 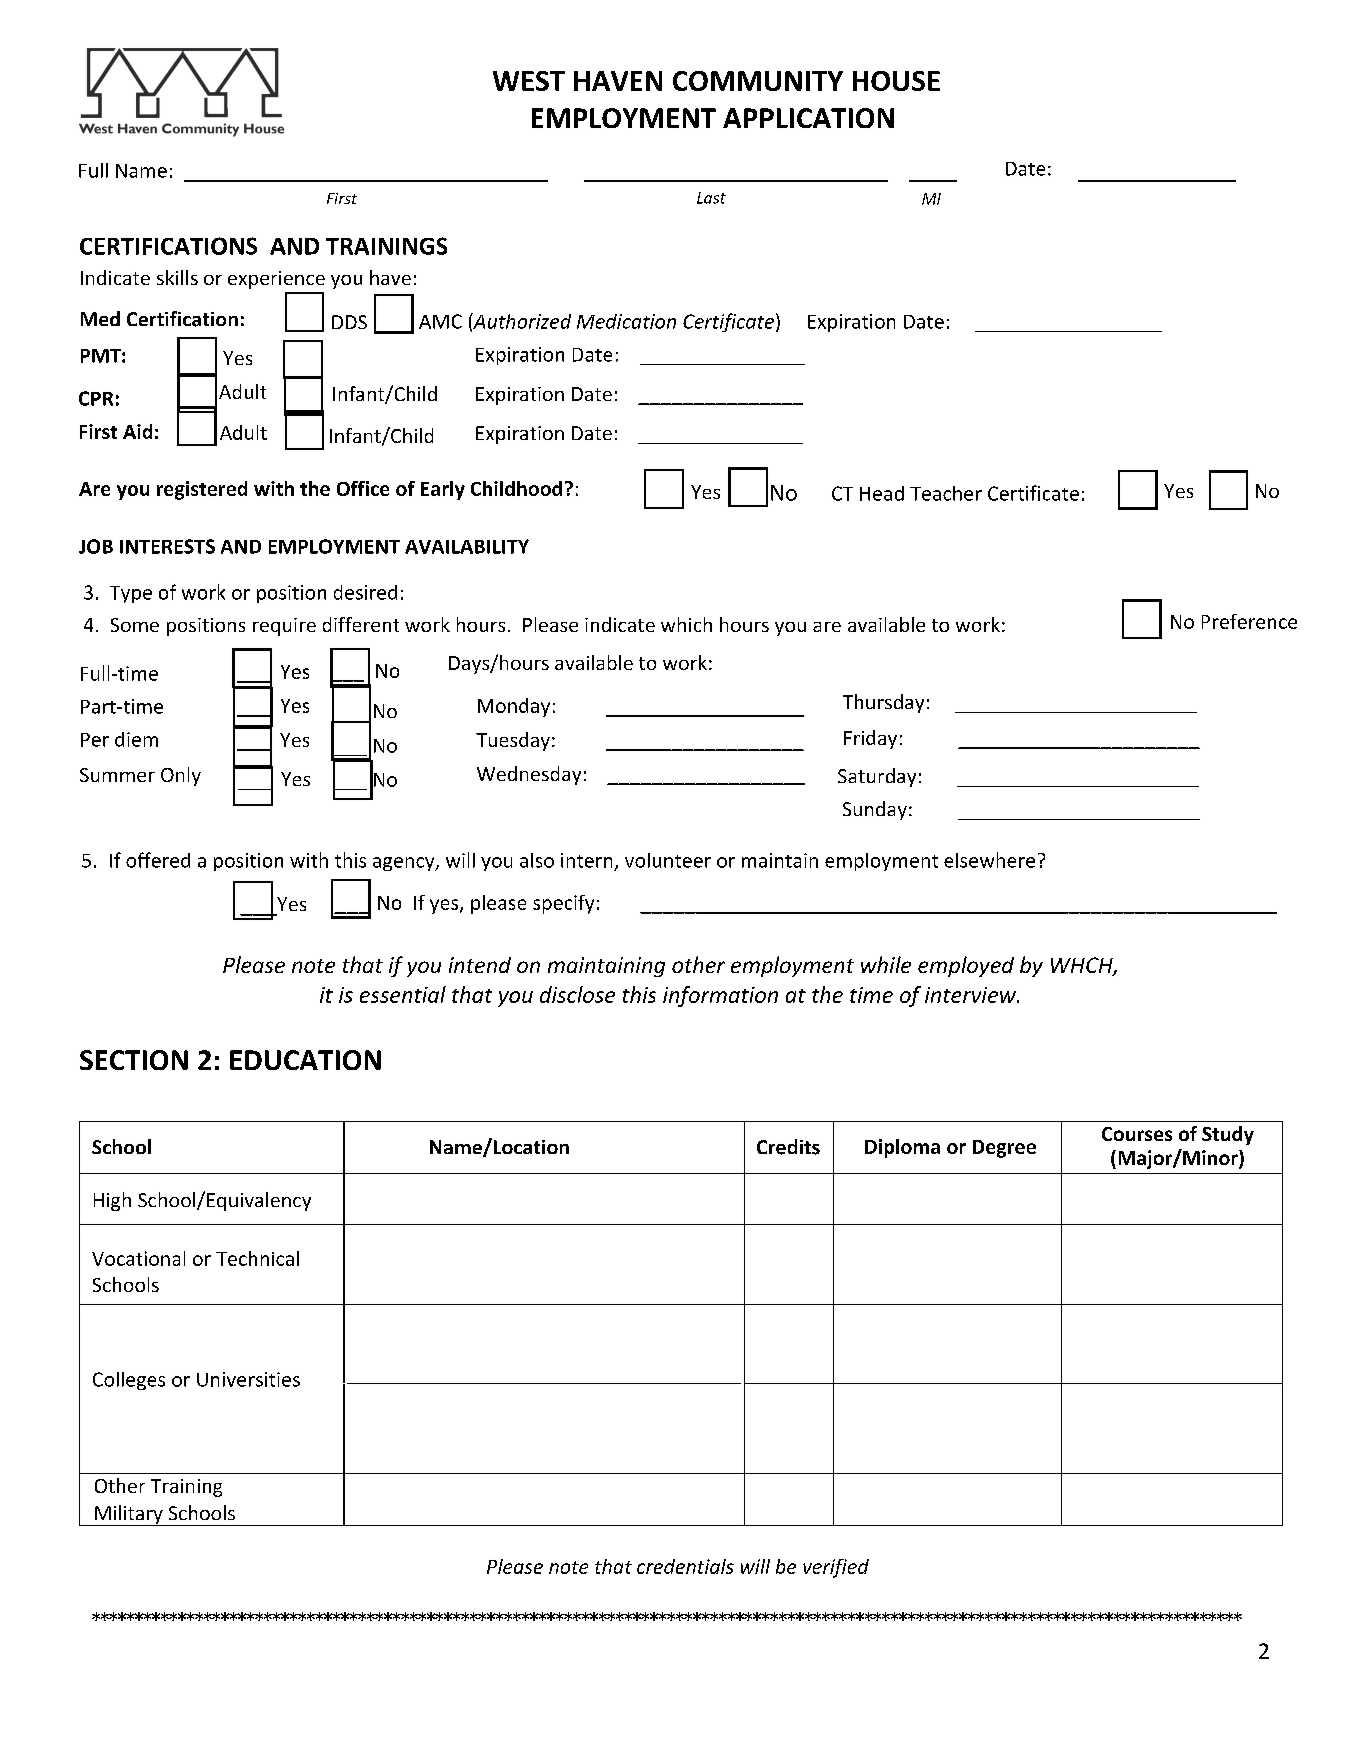 I want to click on credentials, so click(x=685, y=1566).
